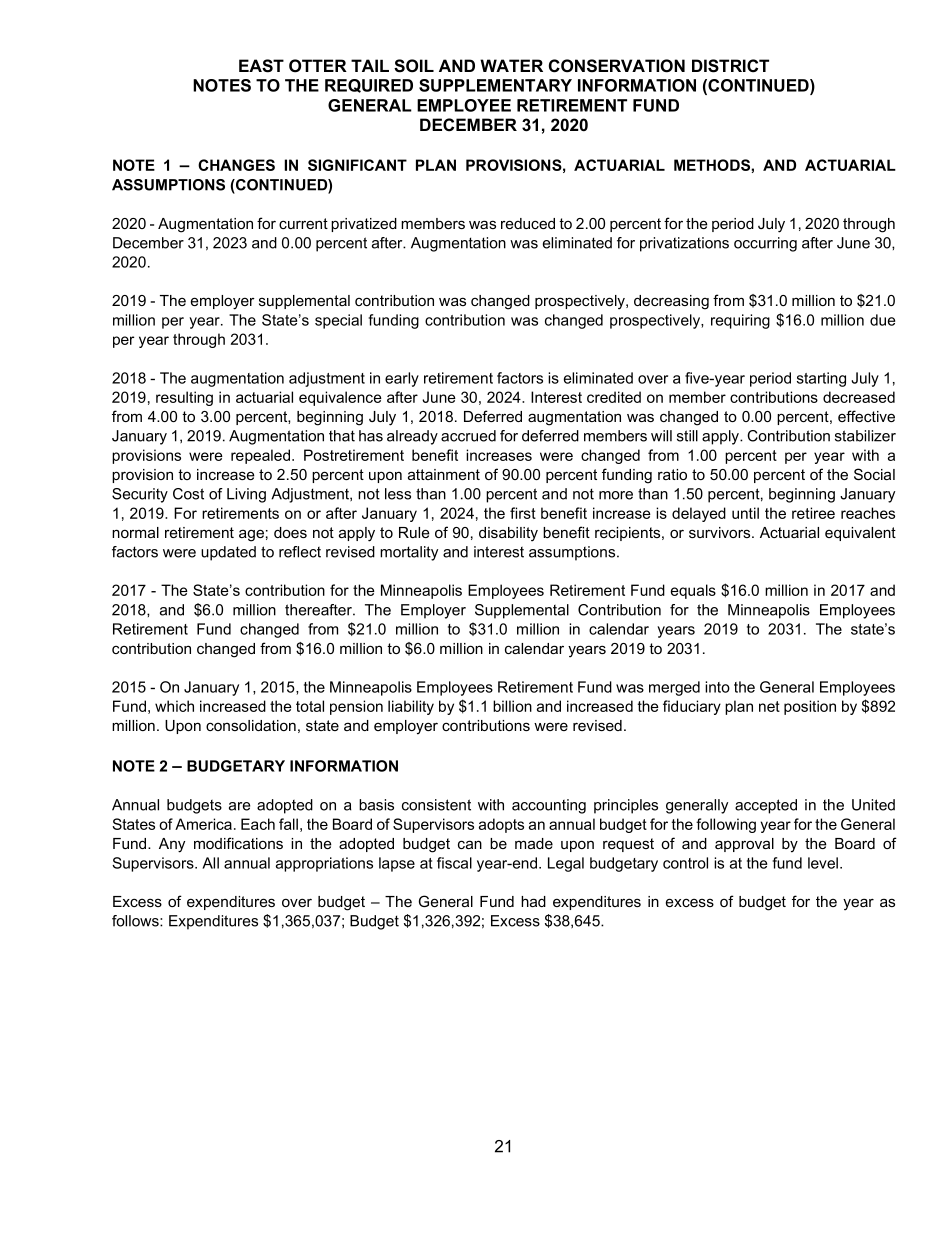 The height and width of the image is (1233, 952). I want to click on occurring, so click(765, 244).
